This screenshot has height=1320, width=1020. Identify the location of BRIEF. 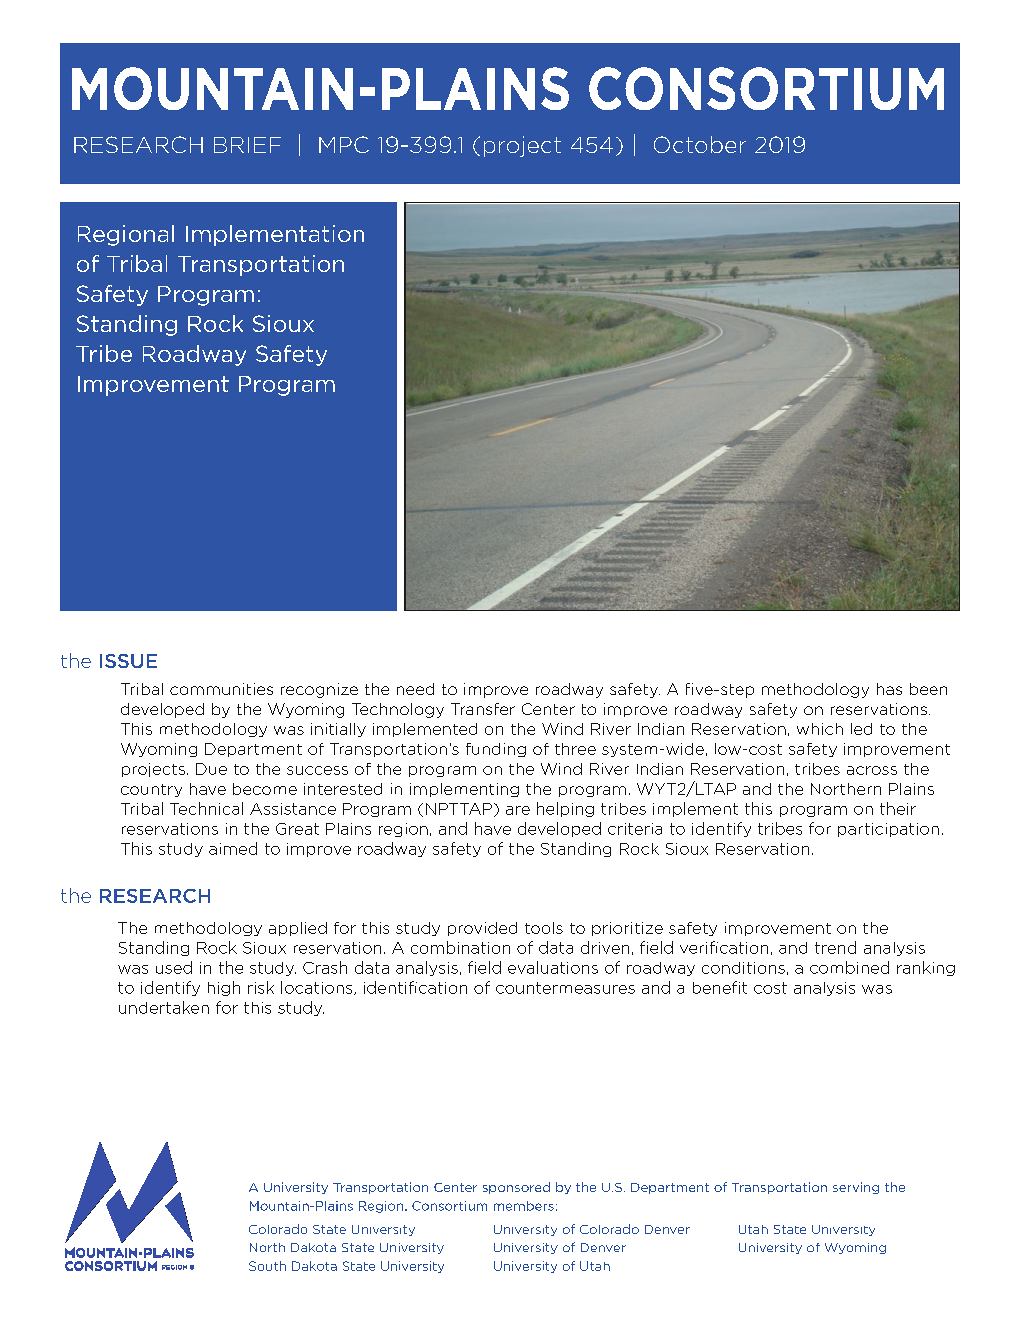
(247, 145).
